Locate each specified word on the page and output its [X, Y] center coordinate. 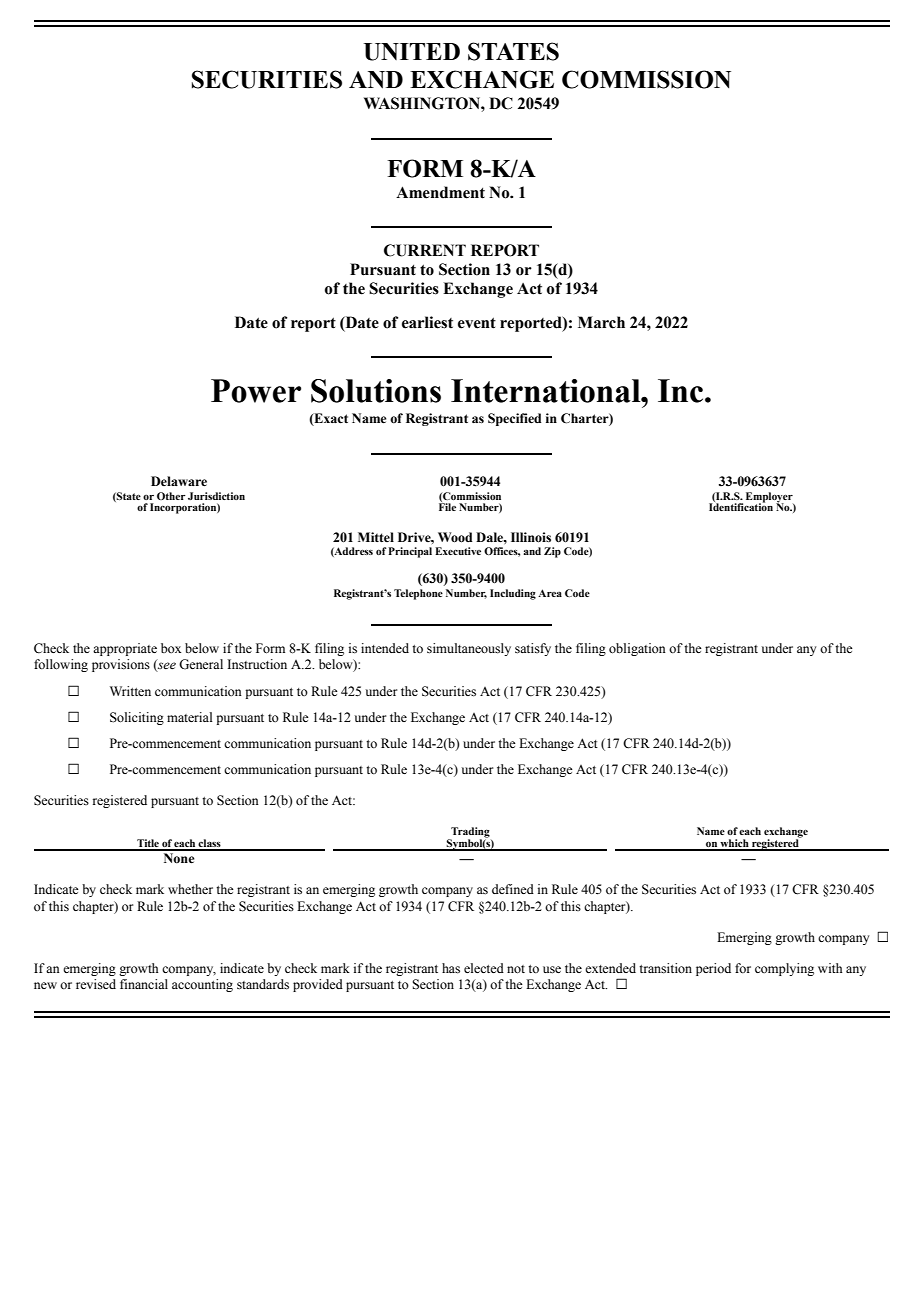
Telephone [418, 594]
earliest [427, 322]
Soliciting [137, 718]
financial [144, 984]
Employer [769, 498]
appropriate [125, 649]
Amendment [440, 192]
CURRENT [425, 250]
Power [256, 391]
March [601, 322]
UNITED [412, 52]
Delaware [179, 481]
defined [513, 889]
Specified [514, 419]
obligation [637, 649]
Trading [469, 833]
